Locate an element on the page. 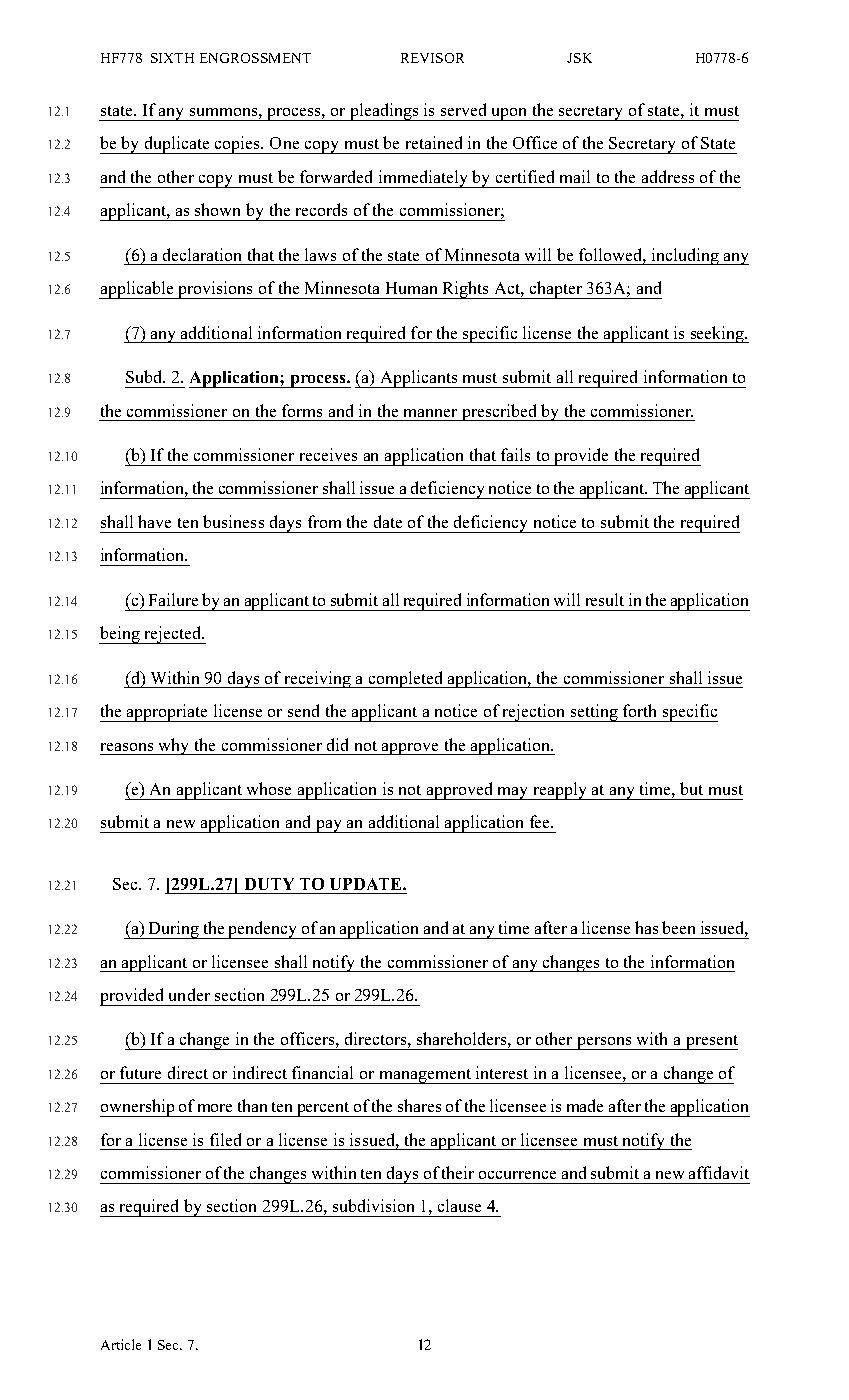 Image resolution: width=849 pixels, height=1400 pixels. affidavit is located at coordinates (719, 1172).
